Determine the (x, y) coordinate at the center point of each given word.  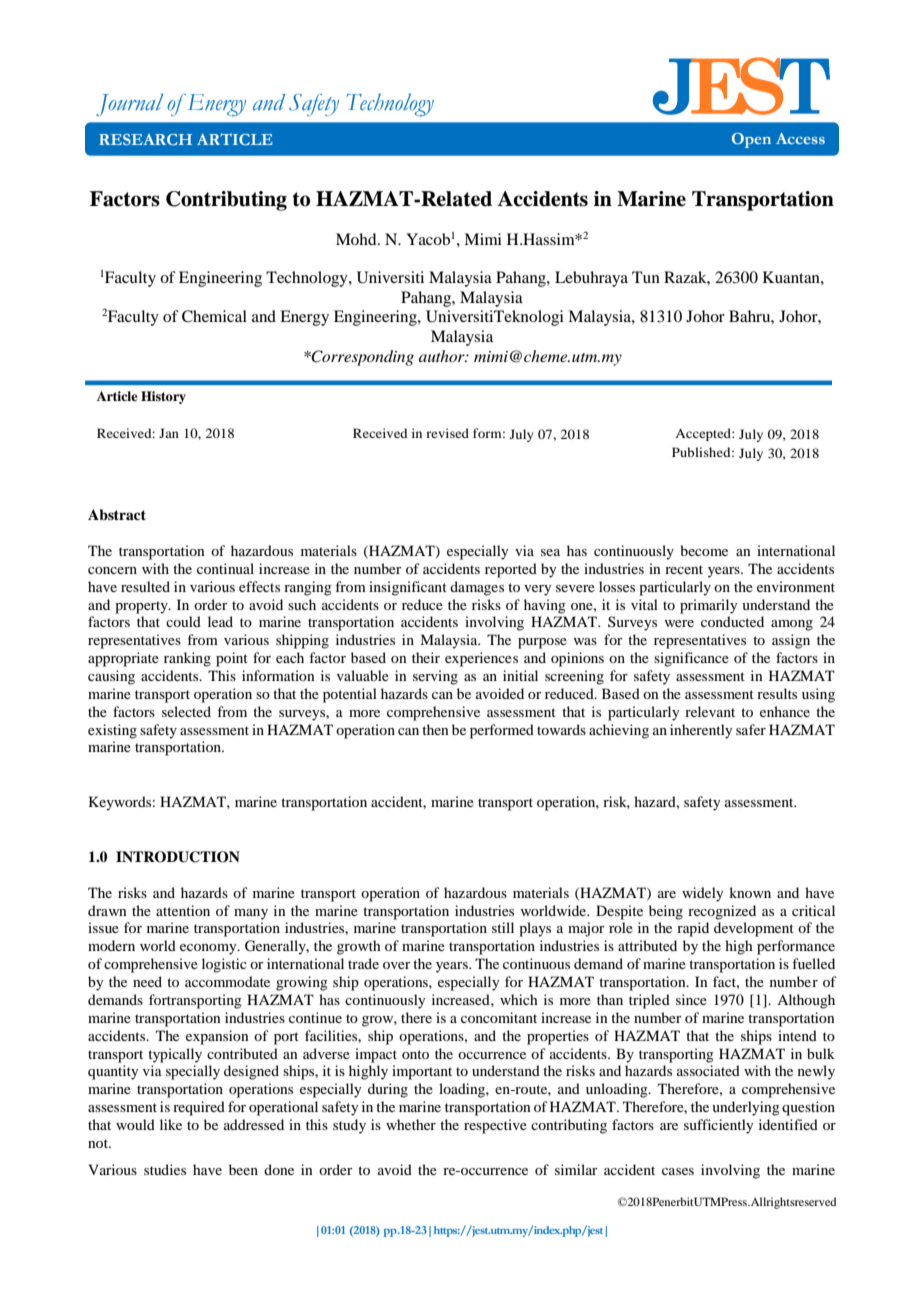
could (183, 621)
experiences (481, 659)
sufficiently (718, 1126)
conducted (732, 621)
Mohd (357, 239)
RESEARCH (145, 139)
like (171, 1124)
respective (495, 1126)
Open (751, 140)
